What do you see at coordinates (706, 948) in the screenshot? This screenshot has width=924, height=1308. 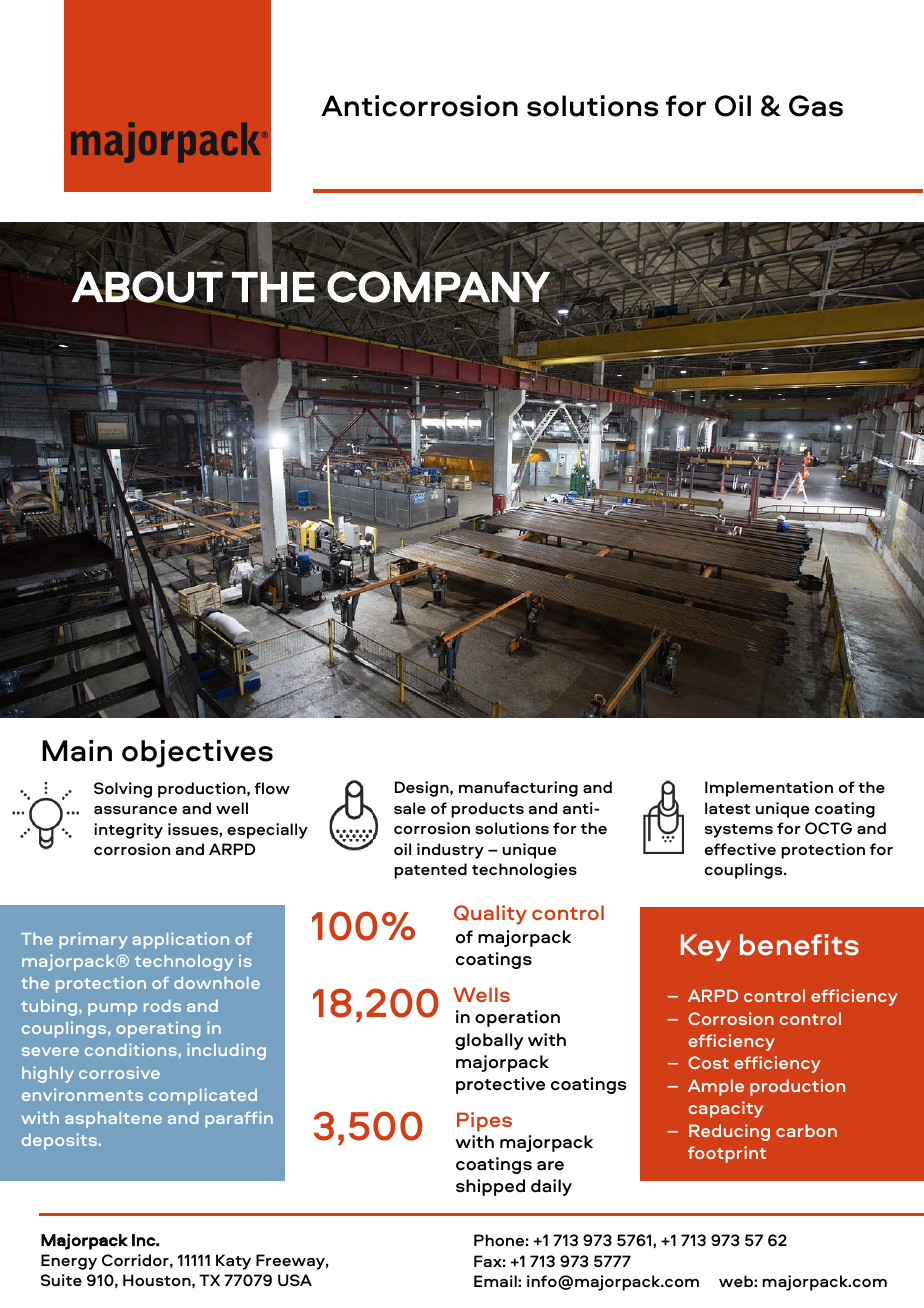 I see `Key` at bounding box center [706, 948].
